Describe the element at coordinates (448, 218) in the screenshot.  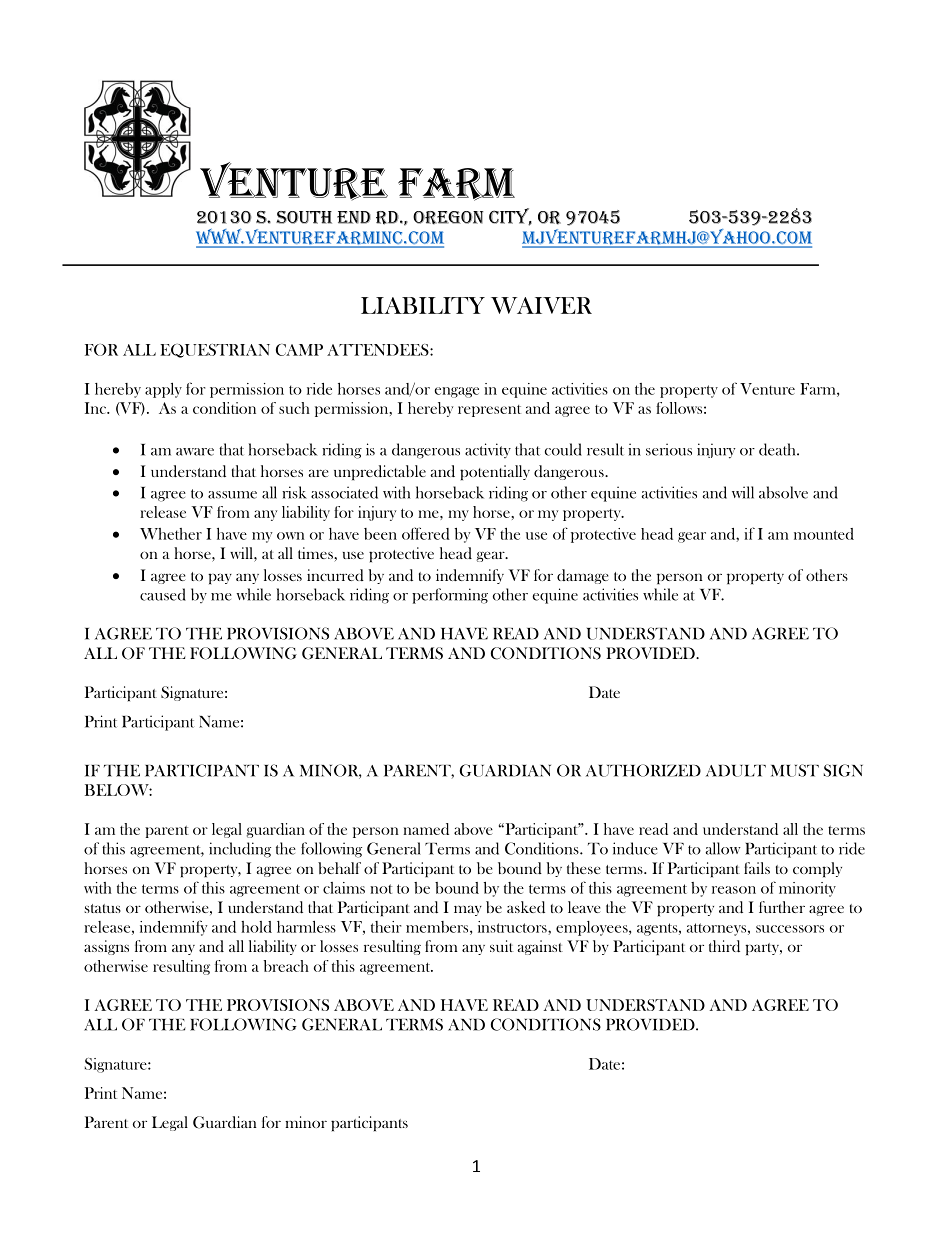
I see `Oregon` at that location.
